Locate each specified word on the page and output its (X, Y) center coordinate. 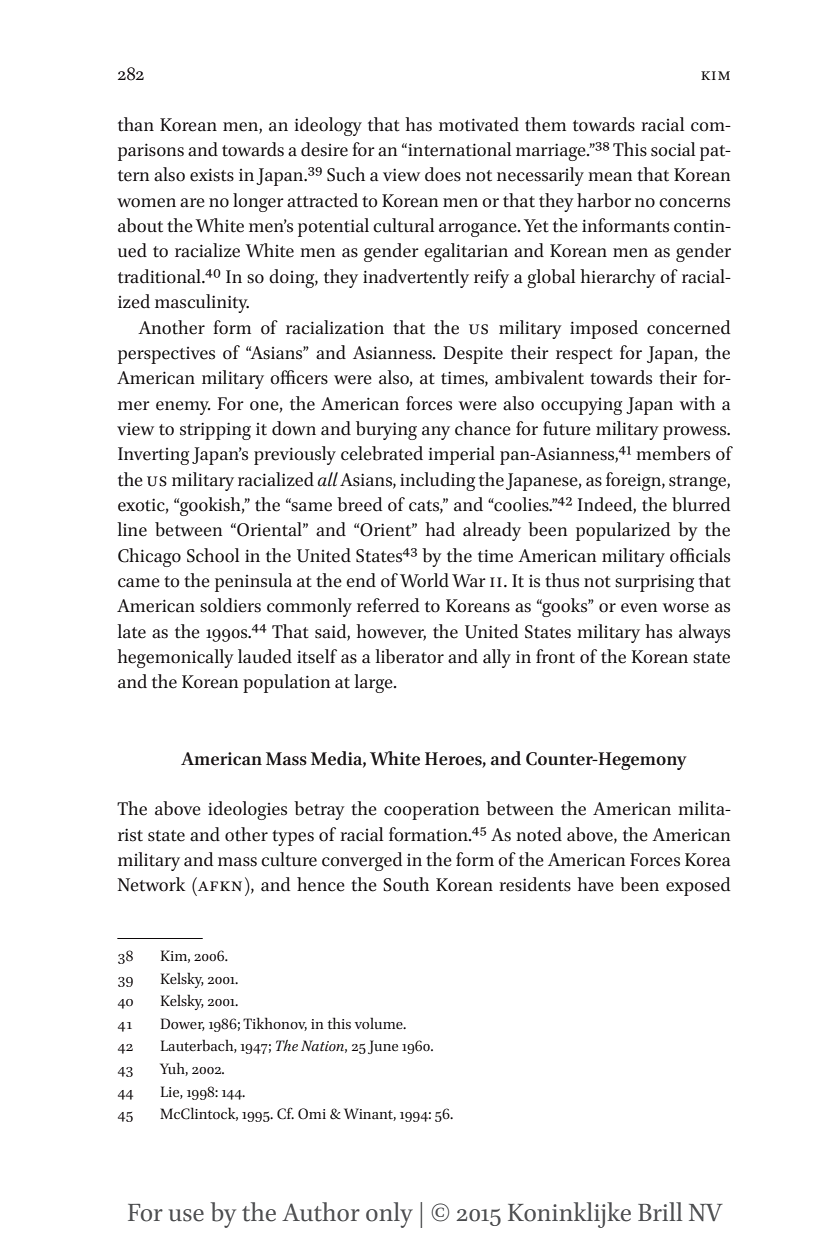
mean (610, 177)
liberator (409, 656)
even (639, 608)
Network (151, 884)
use (186, 1215)
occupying (582, 406)
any (436, 433)
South (406, 884)
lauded (265, 656)
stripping (215, 431)
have (595, 884)
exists (212, 175)
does (443, 174)
